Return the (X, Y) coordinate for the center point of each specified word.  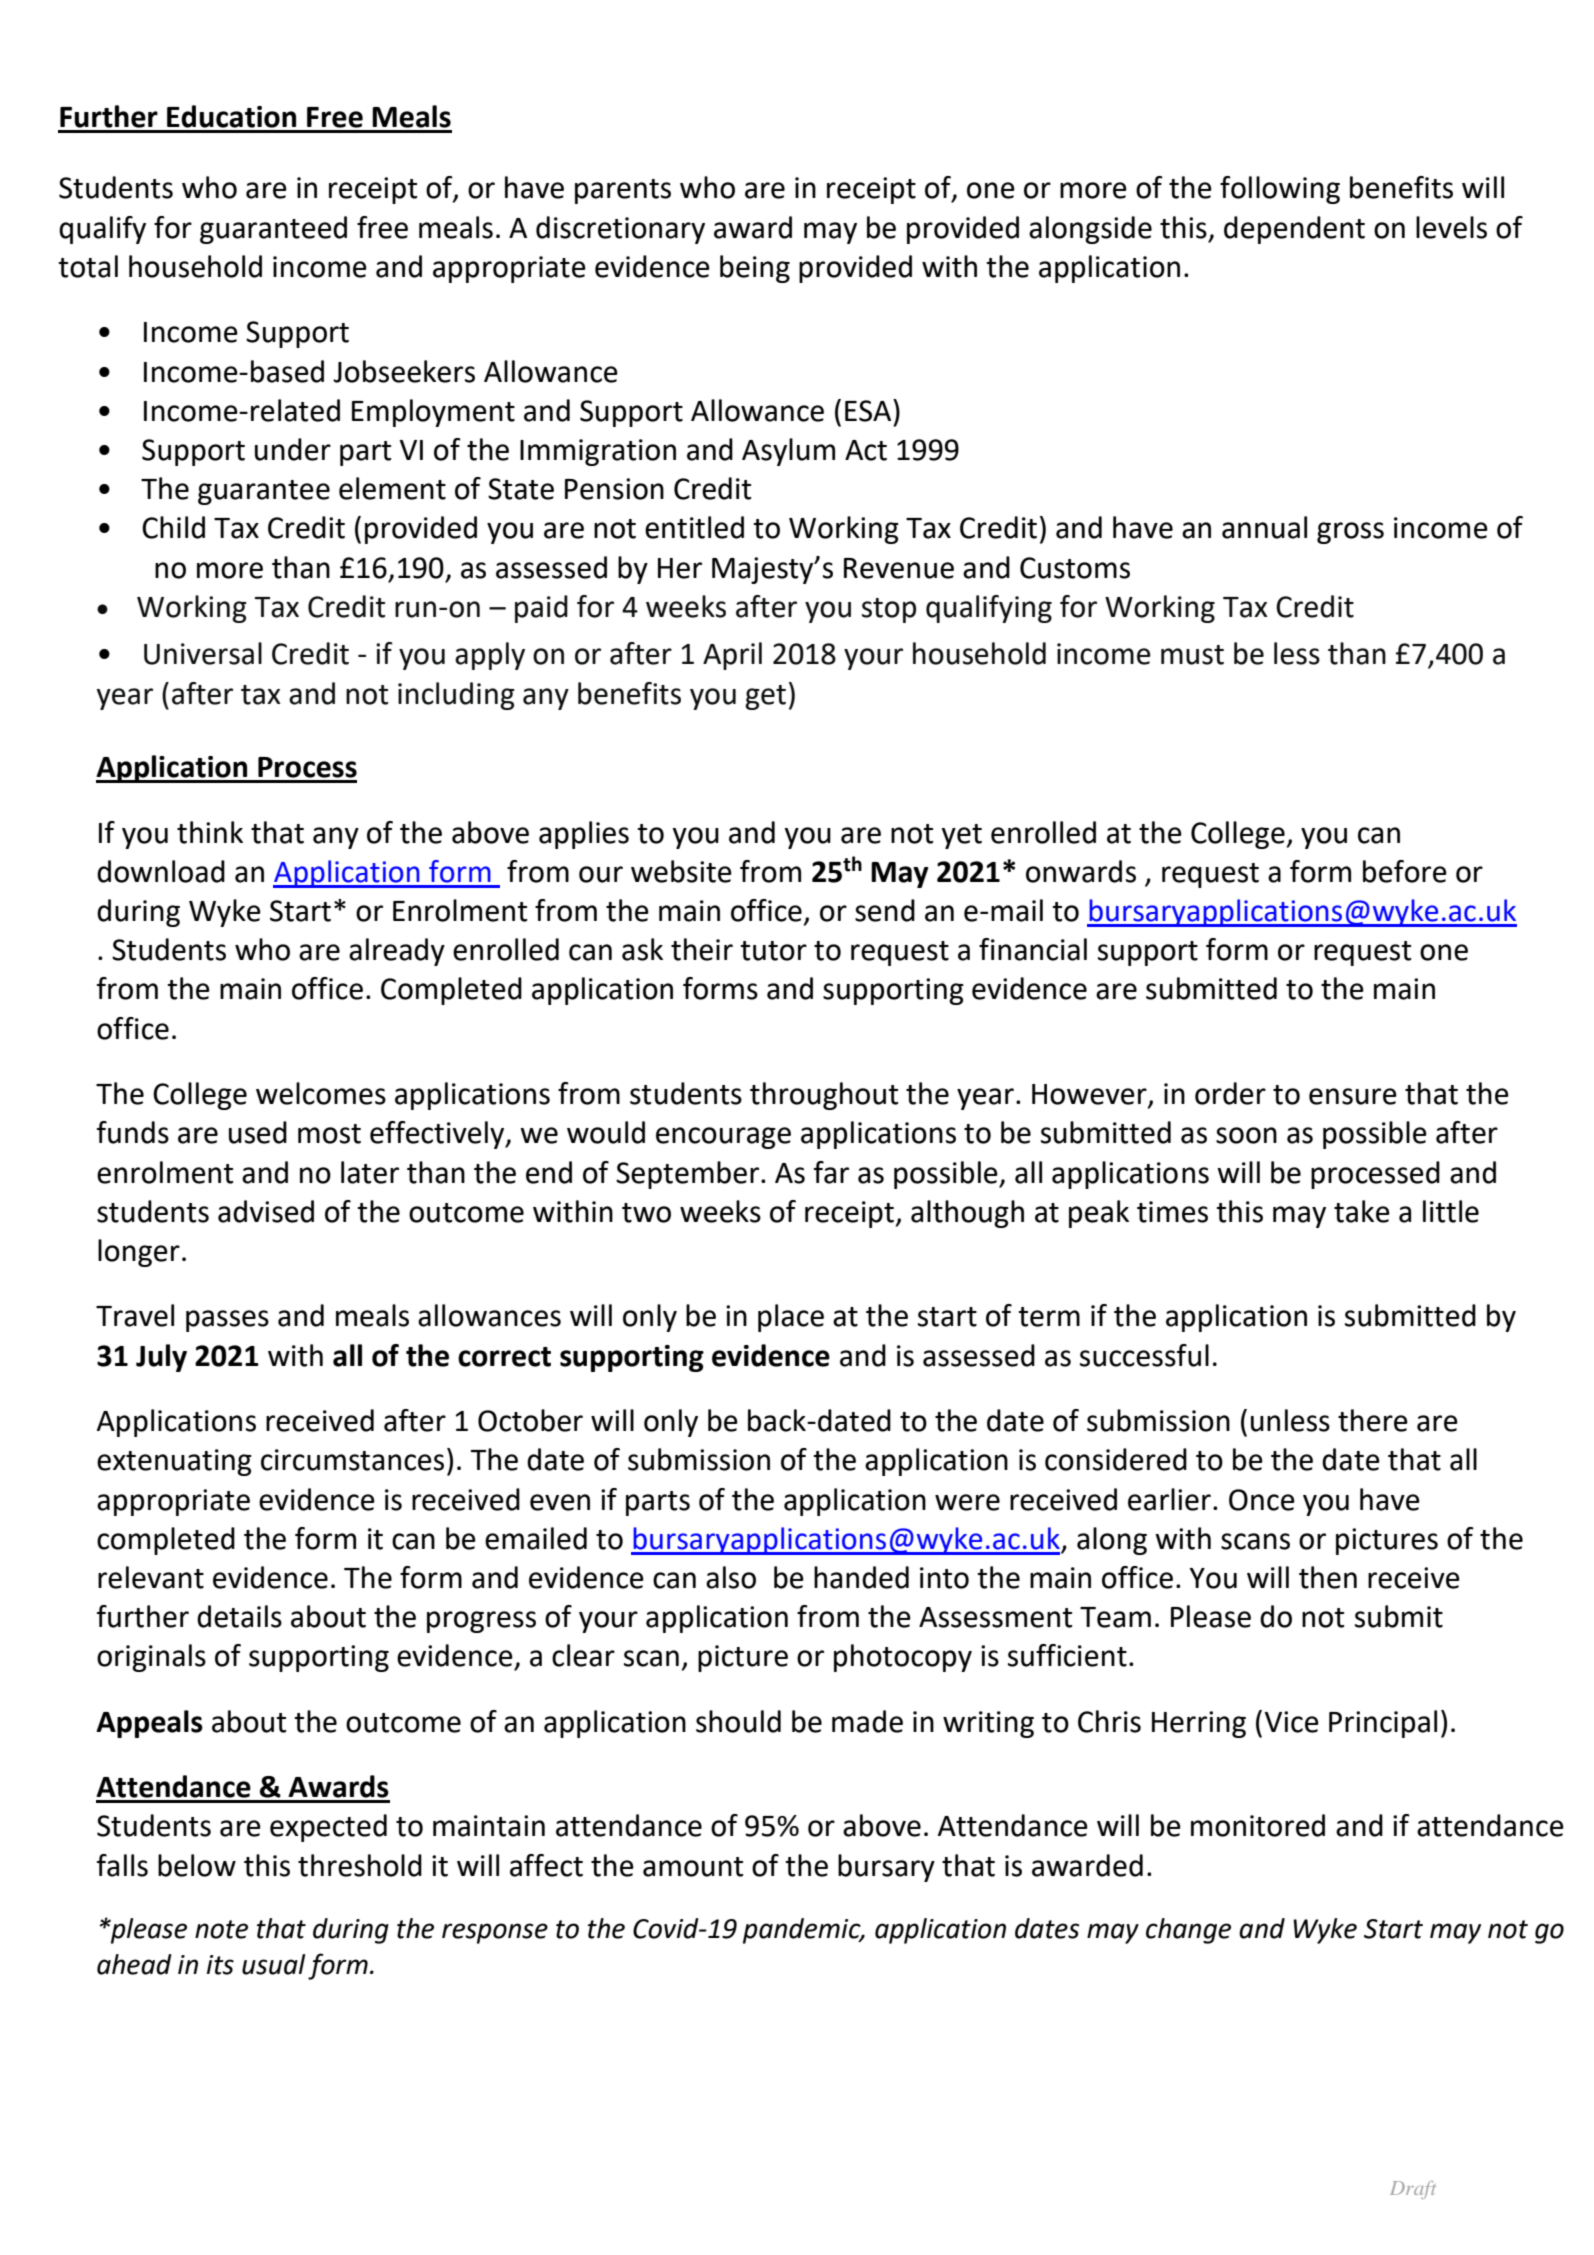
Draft (1413, 2190)
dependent (1294, 230)
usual (273, 1964)
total (88, 266)
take (1362, 1211)
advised (266, 1211)
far (831, 1172)
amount (693, 1867)
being (755, 269)
